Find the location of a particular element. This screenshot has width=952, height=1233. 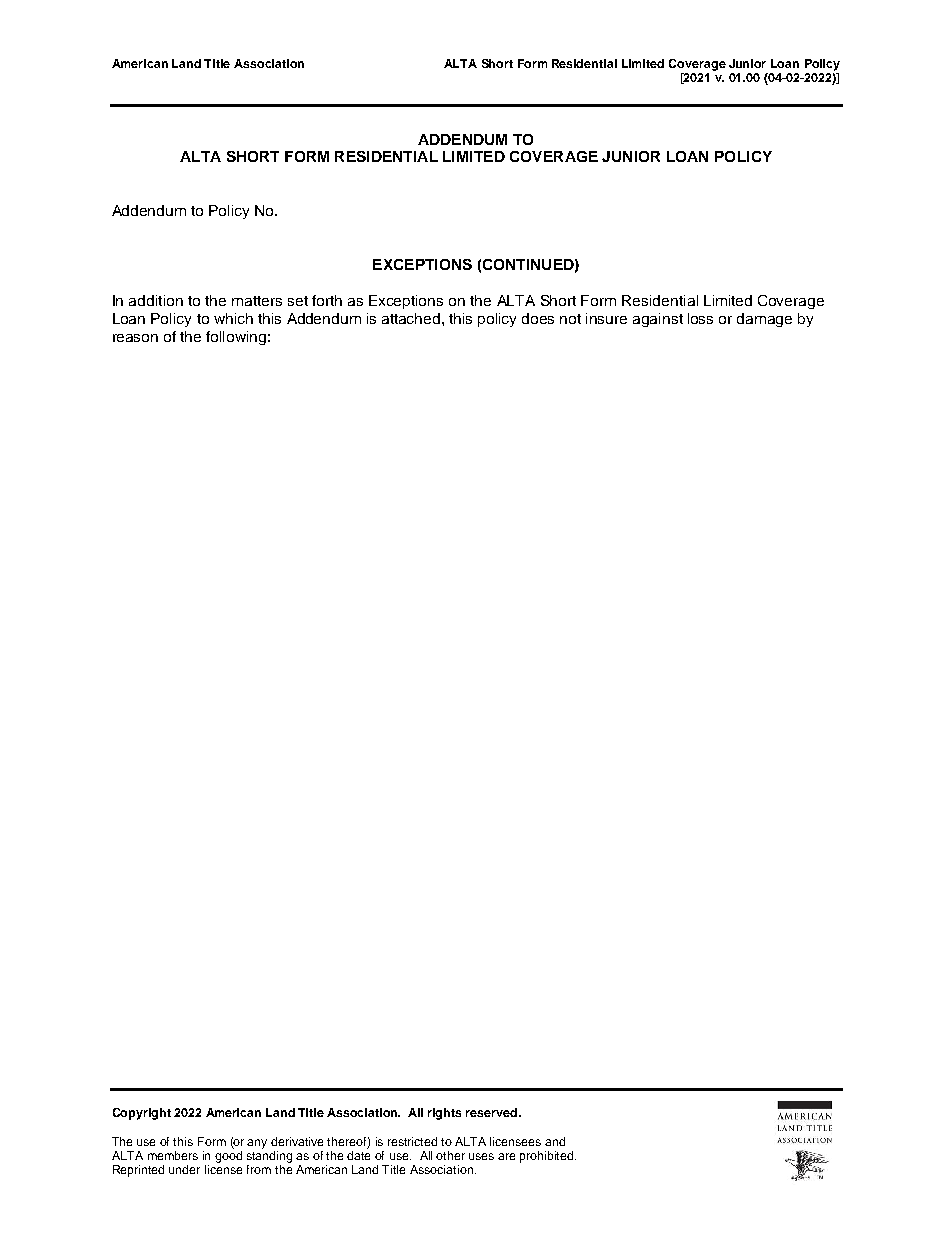

Copyright is located at coordinates (142, 1114).
